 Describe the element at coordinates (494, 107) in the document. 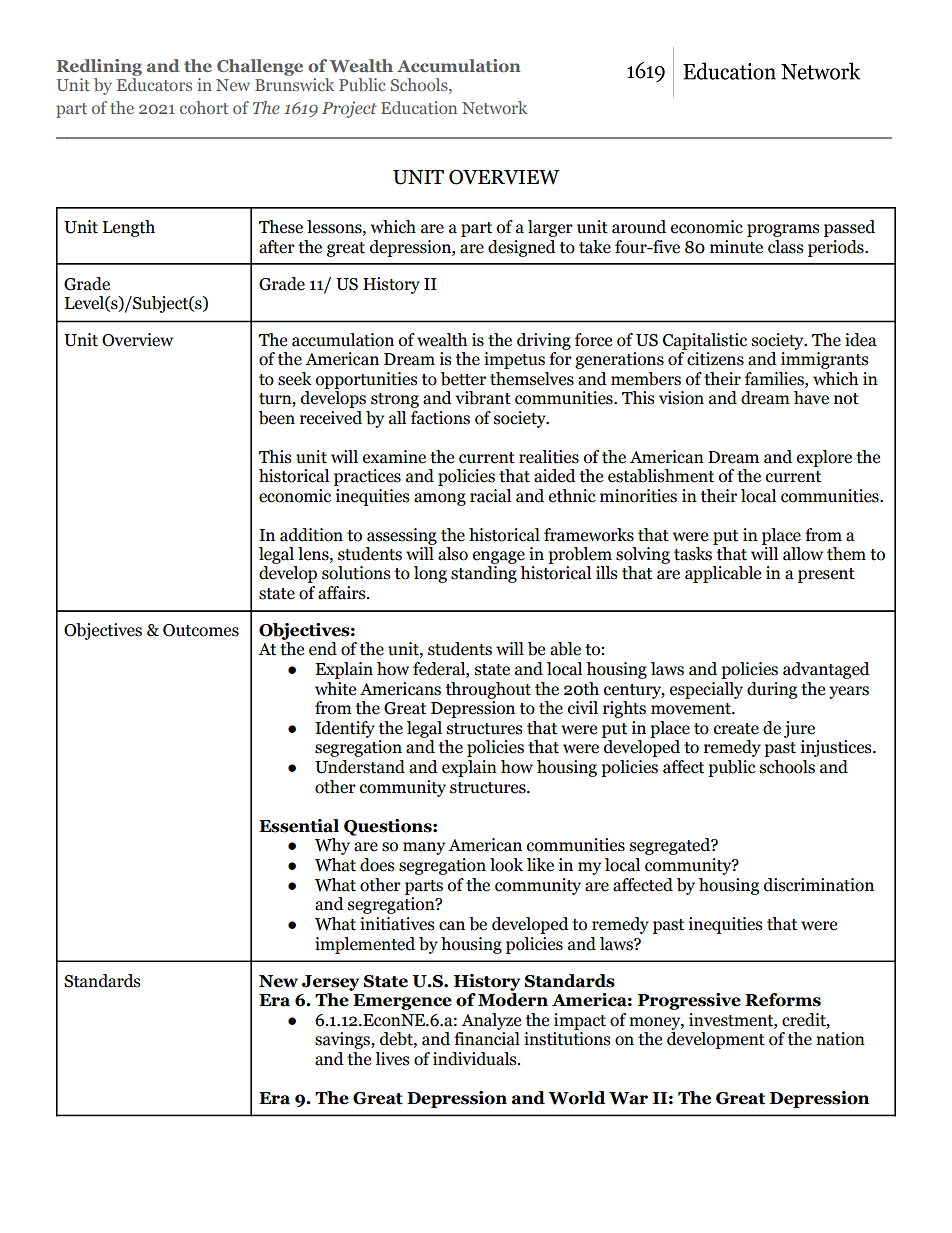

I see `Network` at that location.
